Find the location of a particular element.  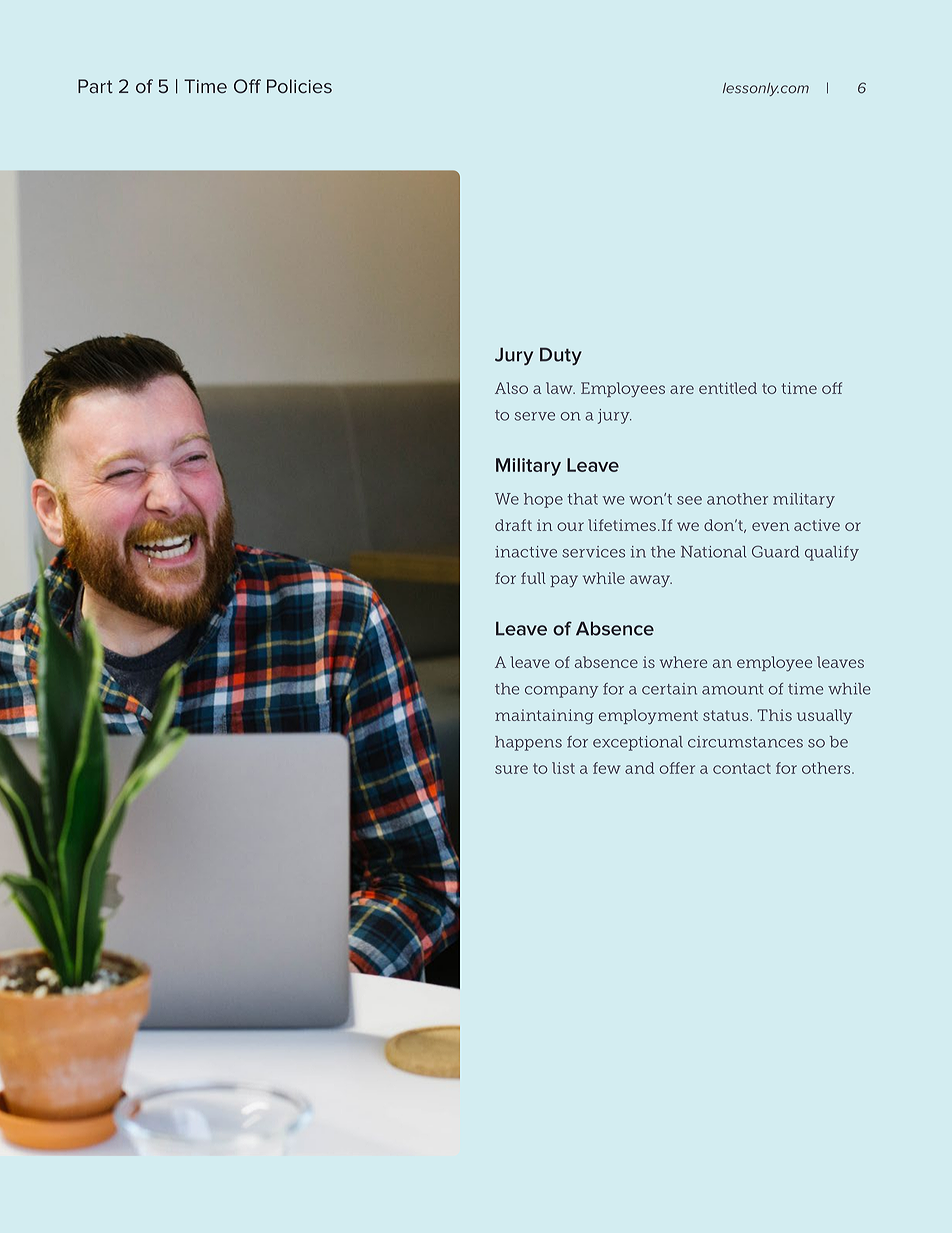

Part is located at coordinates (95, 86).
